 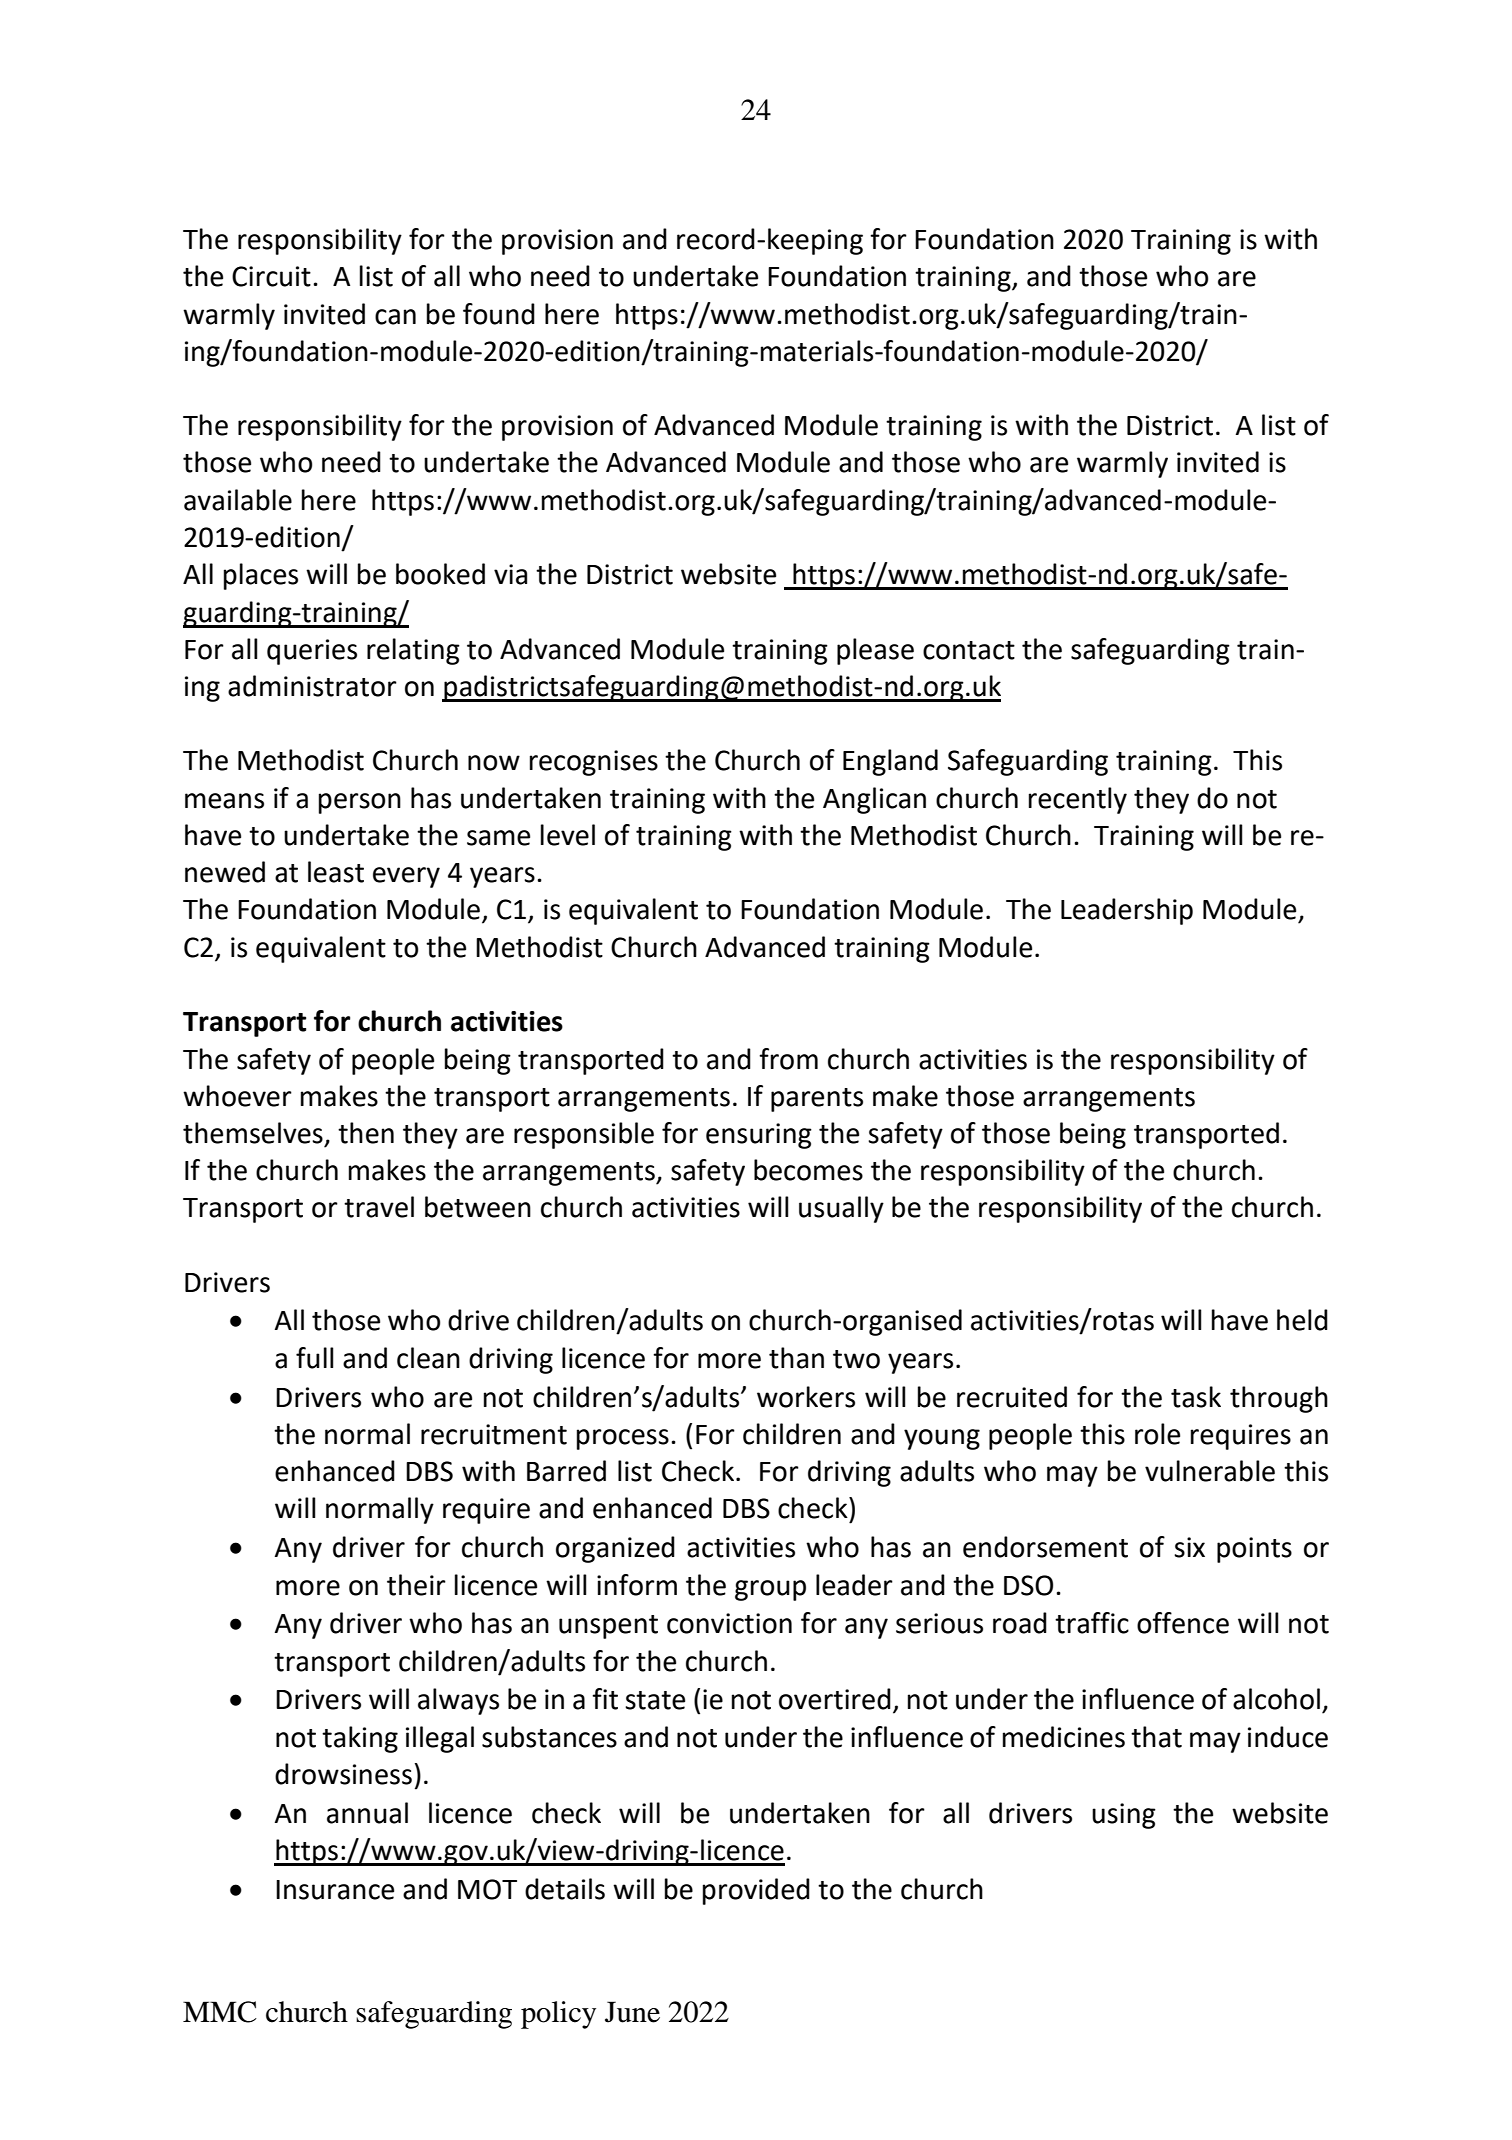 I want to click on conviction, so click(x=729, y=1623).
